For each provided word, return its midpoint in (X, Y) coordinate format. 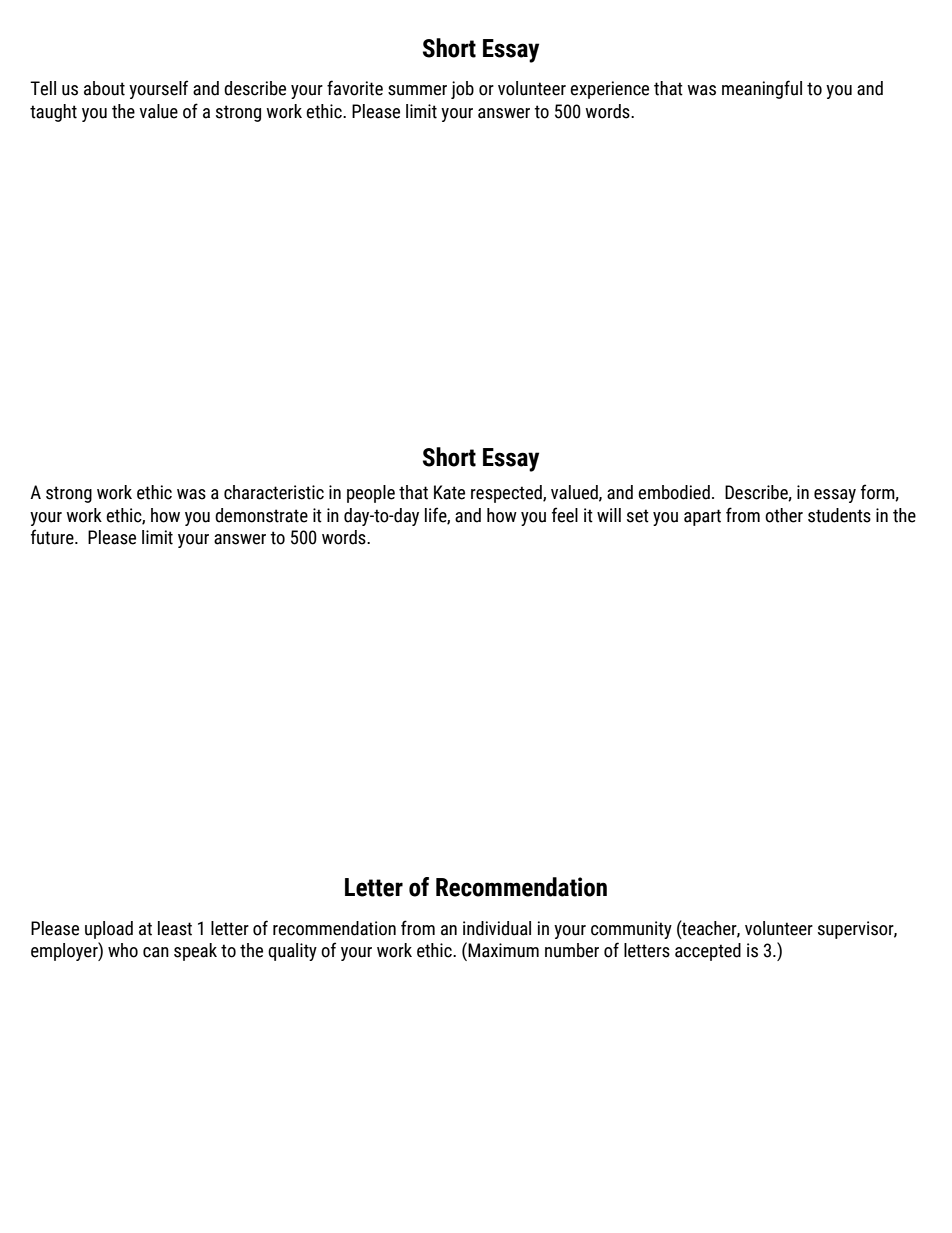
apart (702, 517)
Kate (449, 492)
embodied (674, 492)
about (104, 88)
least (175, 928)
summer (417, 90)
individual (497, 928)
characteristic (274, 492)
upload (109, 930)
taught (53, 113)
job (462, 90)
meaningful (762, 89)
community (631, 930)
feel (565, 515)
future (53, 537)
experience (609, 90)
